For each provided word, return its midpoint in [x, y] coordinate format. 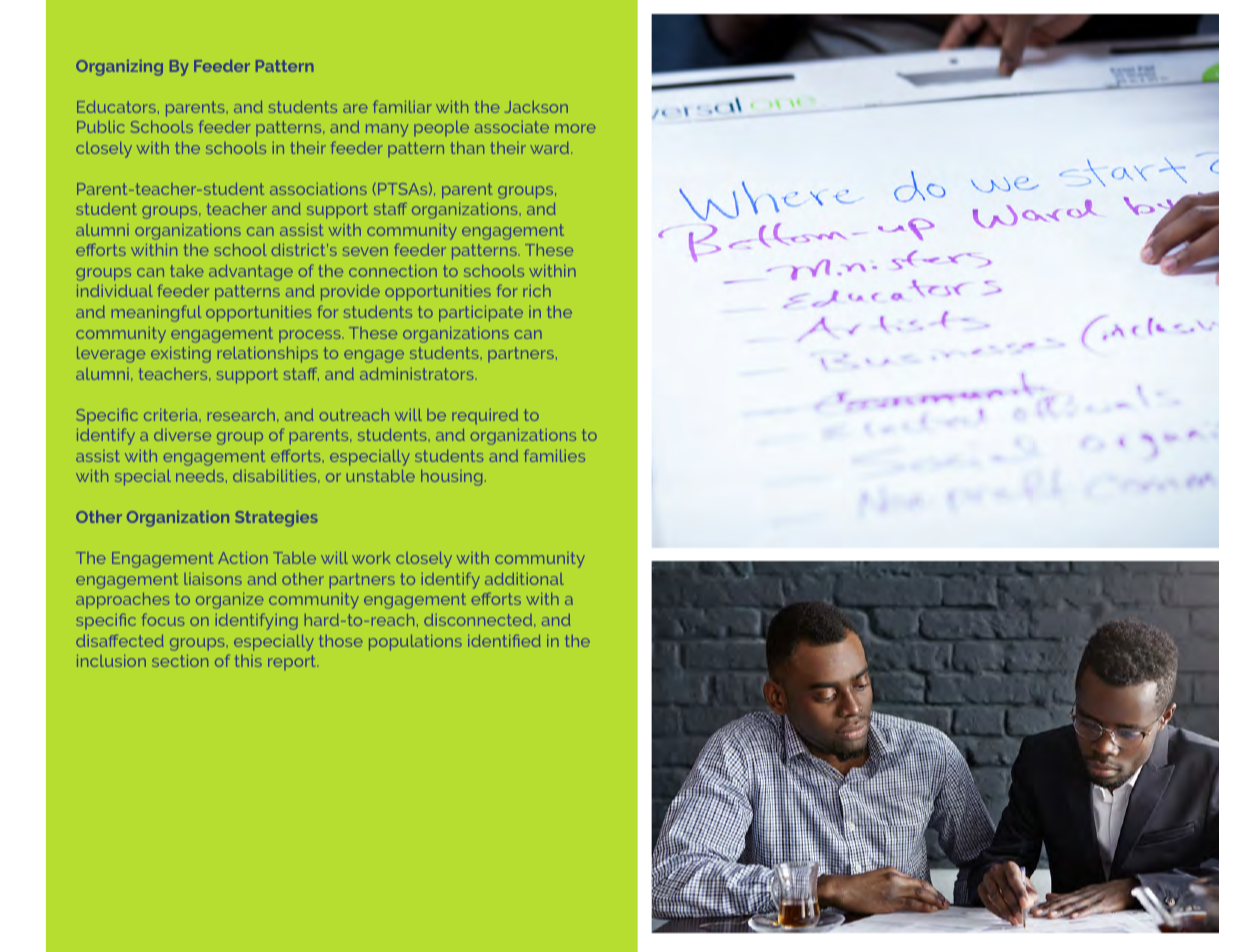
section [180, 661]
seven [365, 251]
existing [181, 355]
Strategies [276, 519]
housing [451, 478]
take [187, 271]
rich [537, 291]
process [309, 336]
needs [200, 476]
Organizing [119, 68]
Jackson [536, 107]
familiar [402, 107]
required [485, 416]
